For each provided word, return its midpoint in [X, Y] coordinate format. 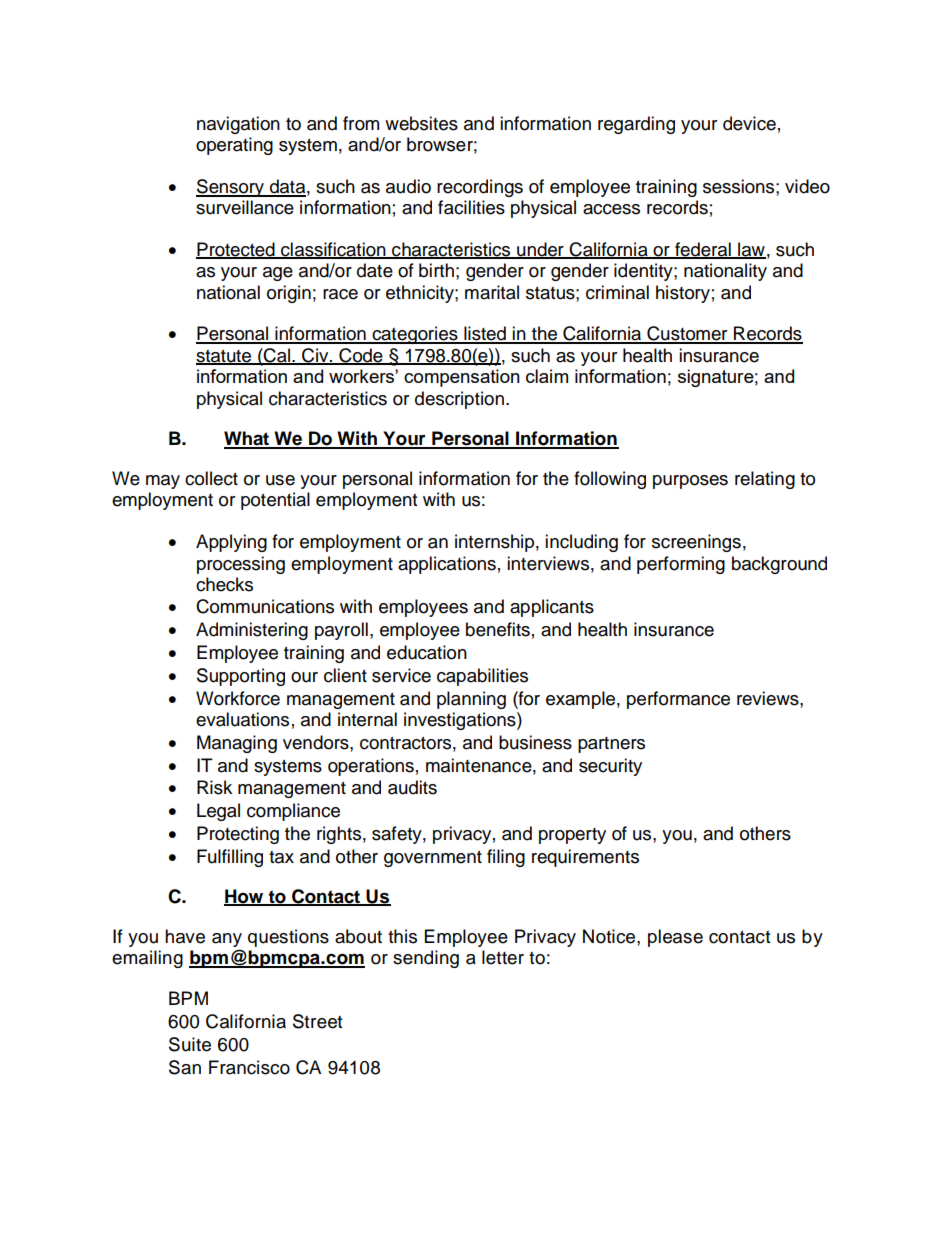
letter [503, 957]
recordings [480, 188]
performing [681, 565]
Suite [190, 1044]
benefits [498, 629]
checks [224, 584]
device [749, 123]
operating [234, 146]
